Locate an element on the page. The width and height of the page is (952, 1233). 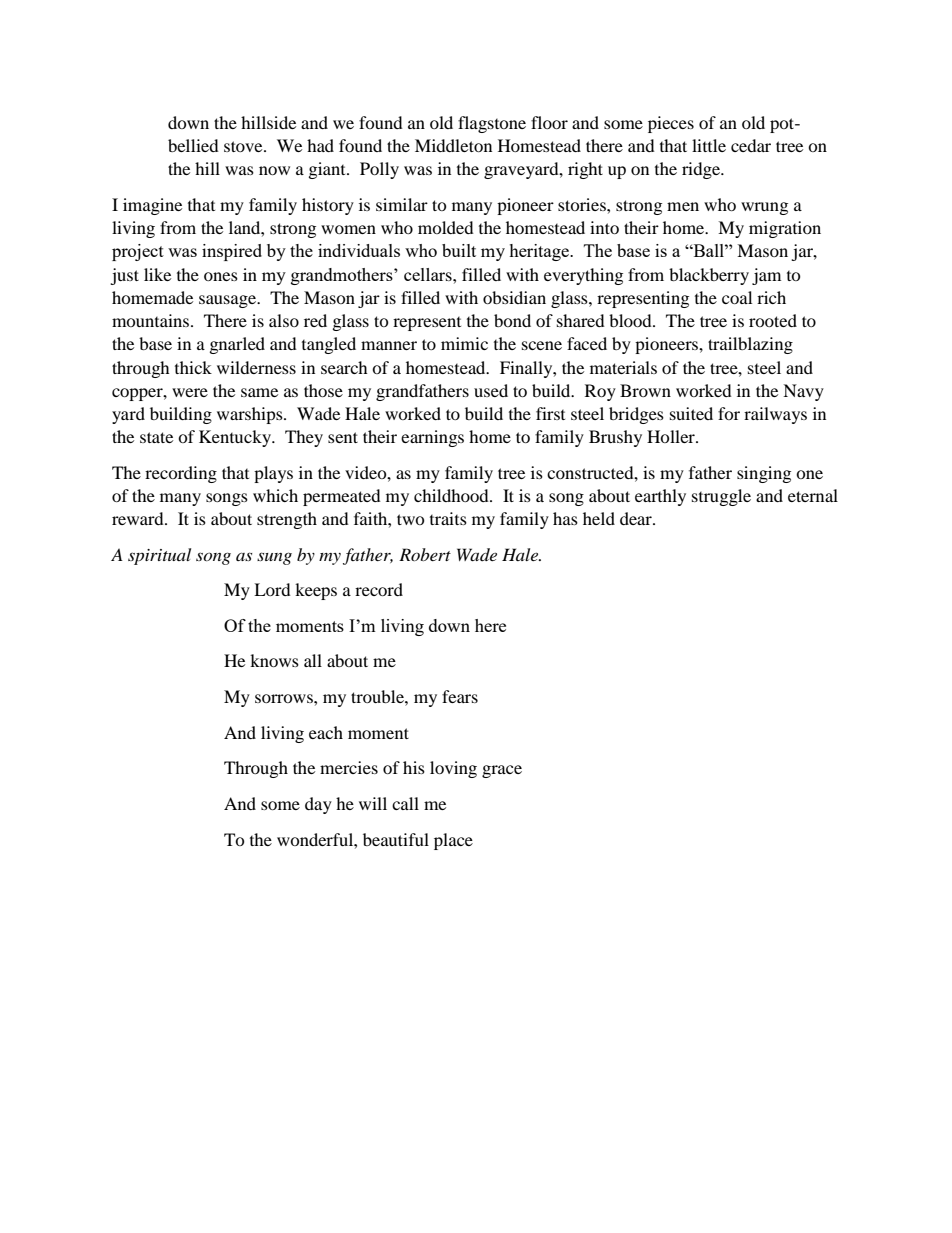
thick is located at coordinates (193, 367).
